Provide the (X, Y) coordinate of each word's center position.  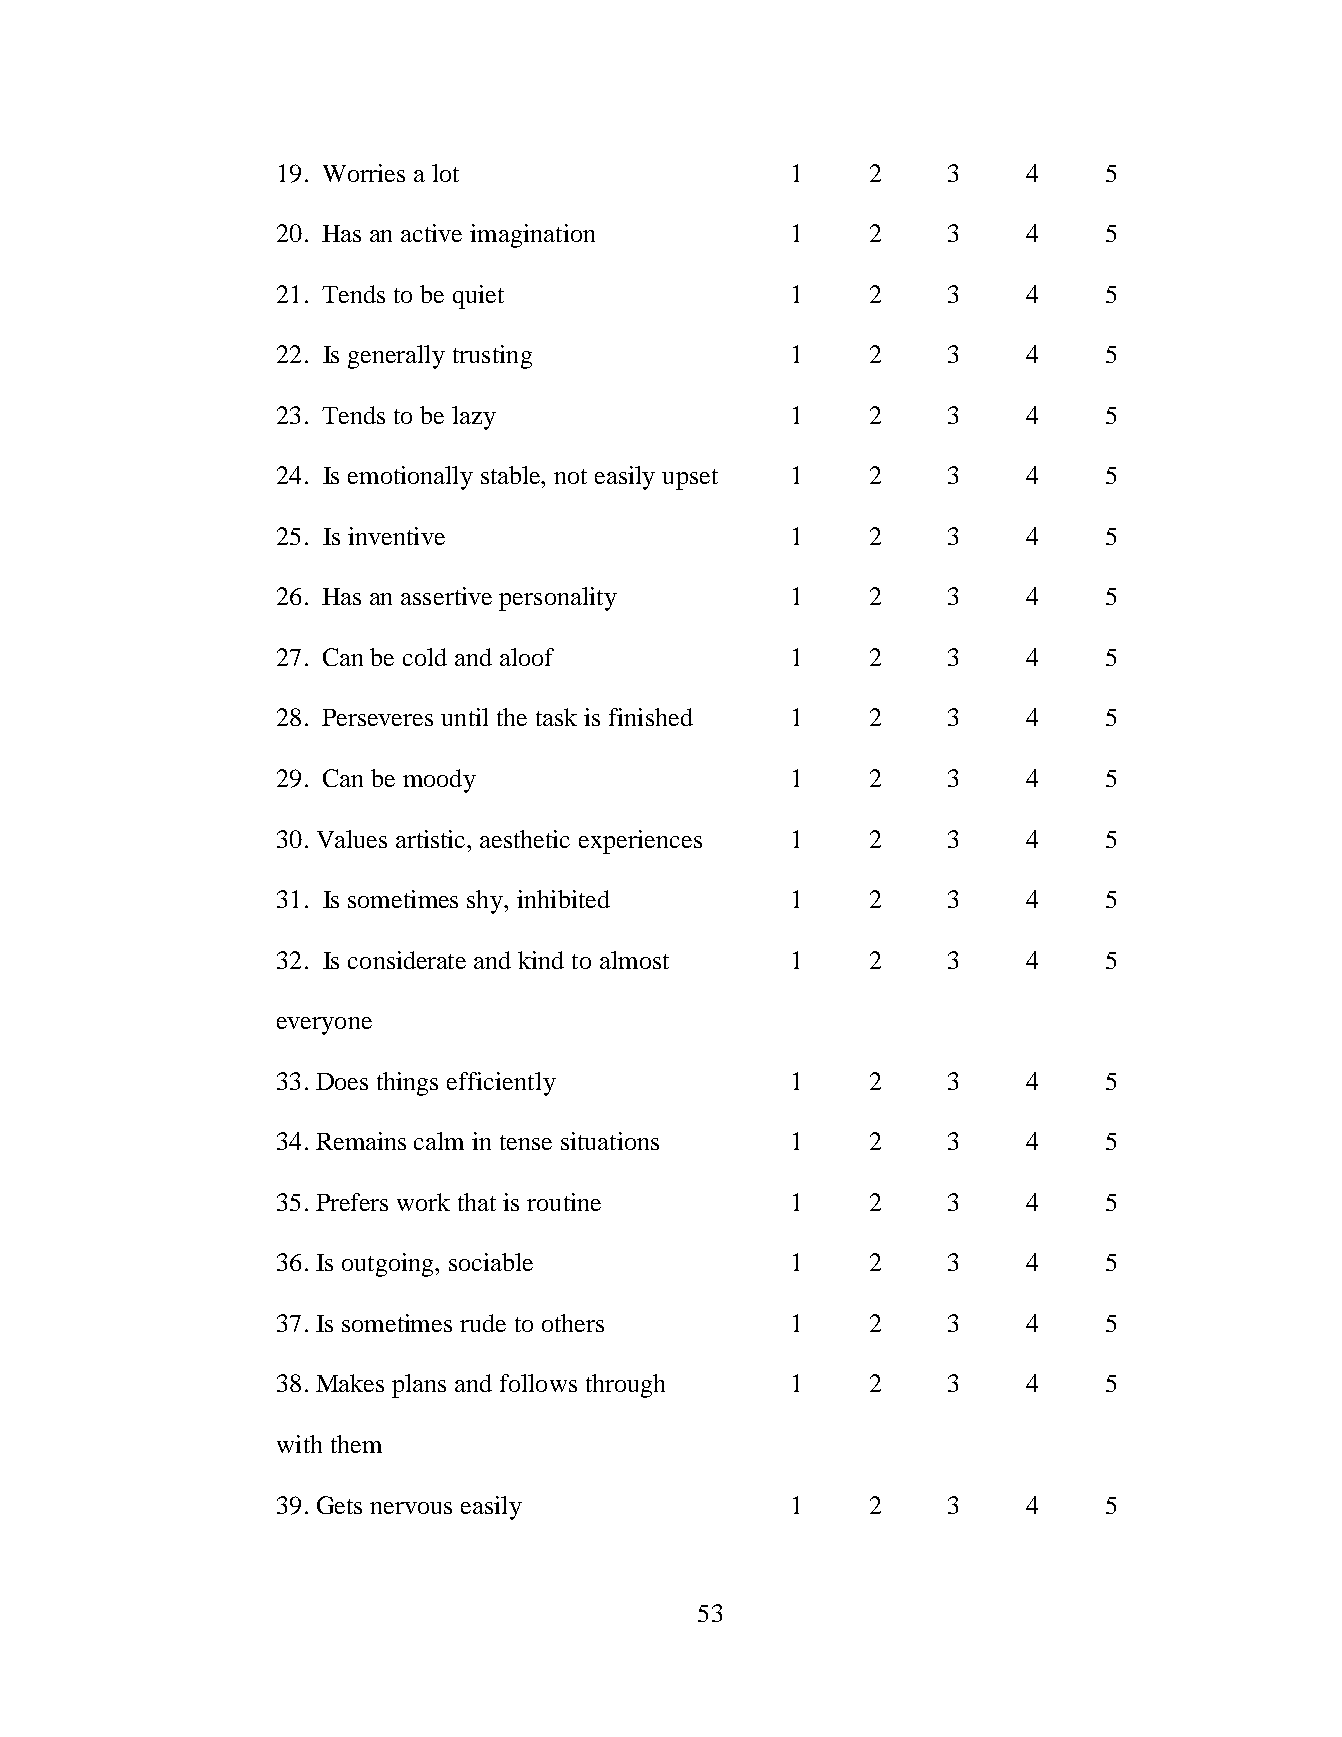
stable (512, 475)
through (625, 1386)
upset (690, 479)
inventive (396, 536)
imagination (532, 236)
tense (526, 1142)
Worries (364, 173)
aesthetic (525, 839)
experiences (640, 842)
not (570, 476)
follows (538, 1383)
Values (352, 839)
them (356, 1444)
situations (610, 1141)
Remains (361, 1141)
